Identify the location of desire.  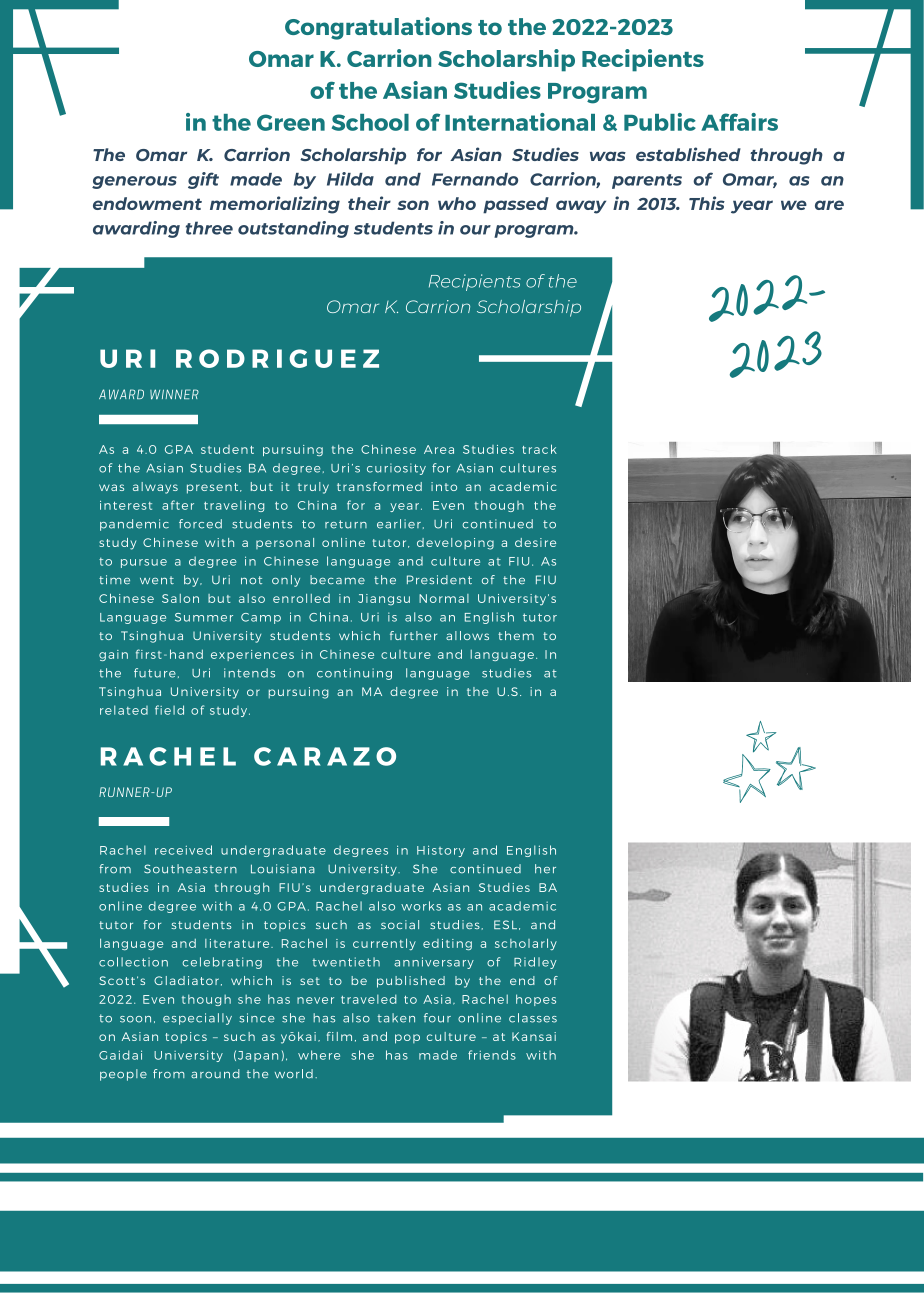
(535, 542).
